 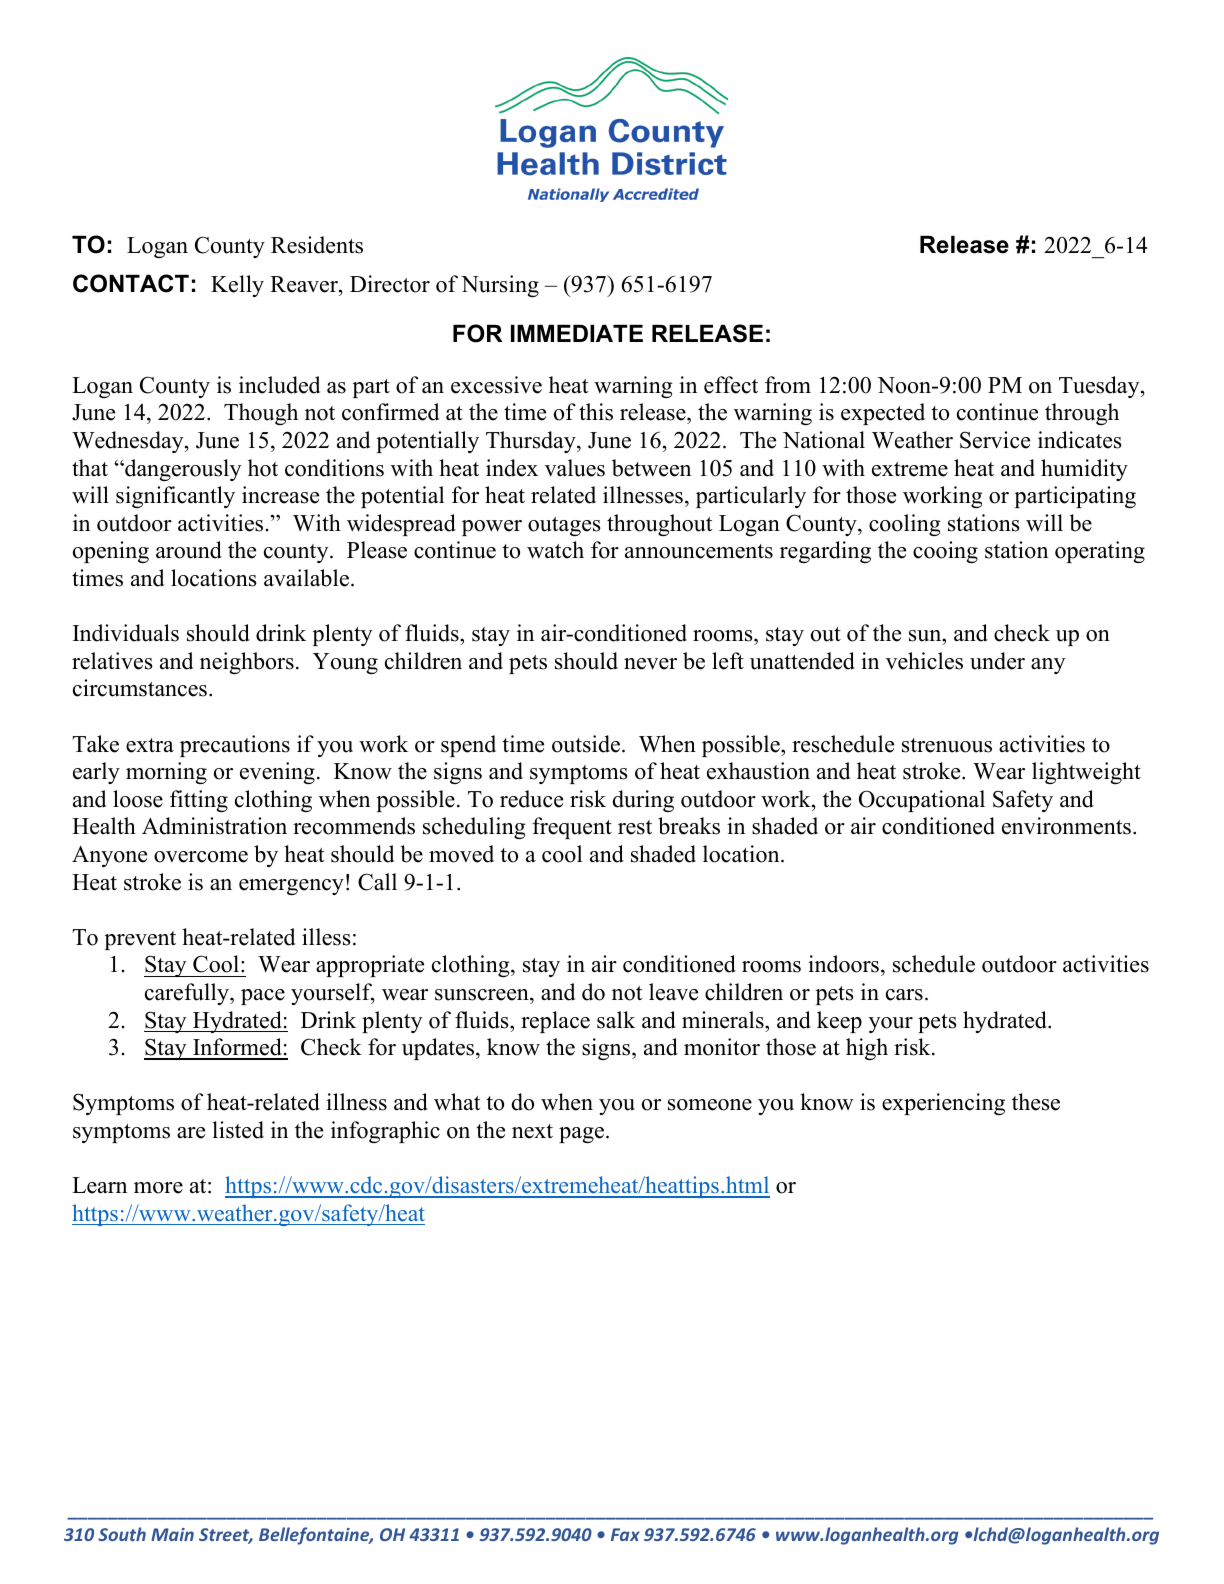 What do you see at coordinates (1100, 387) in the page?
I see `Tuesday` at bounding box center [1100, 387].
